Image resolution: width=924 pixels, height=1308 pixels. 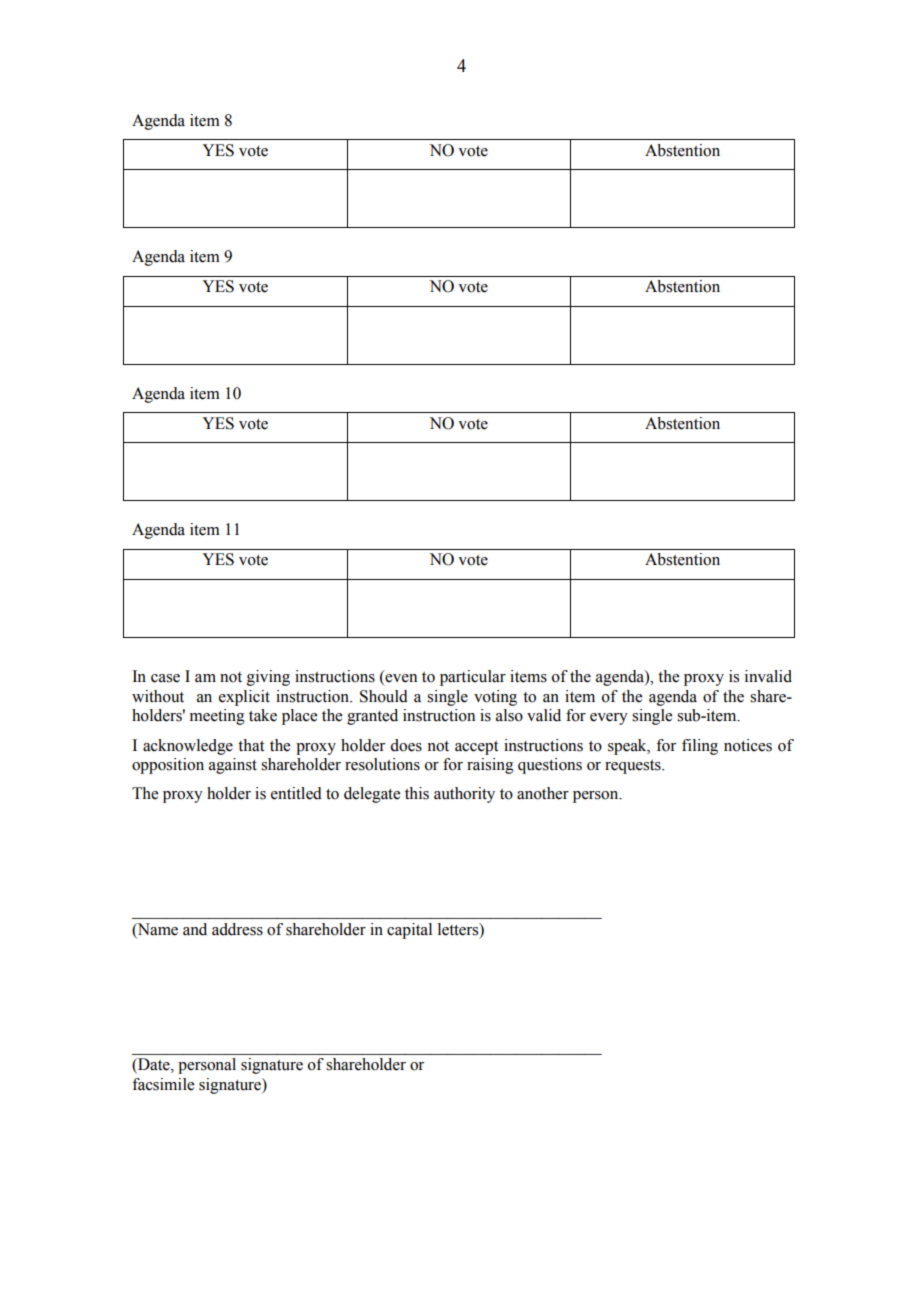 What do you see at coordinates (543, 793) in the document?
I see `another` at bounding box center [543, 793].
